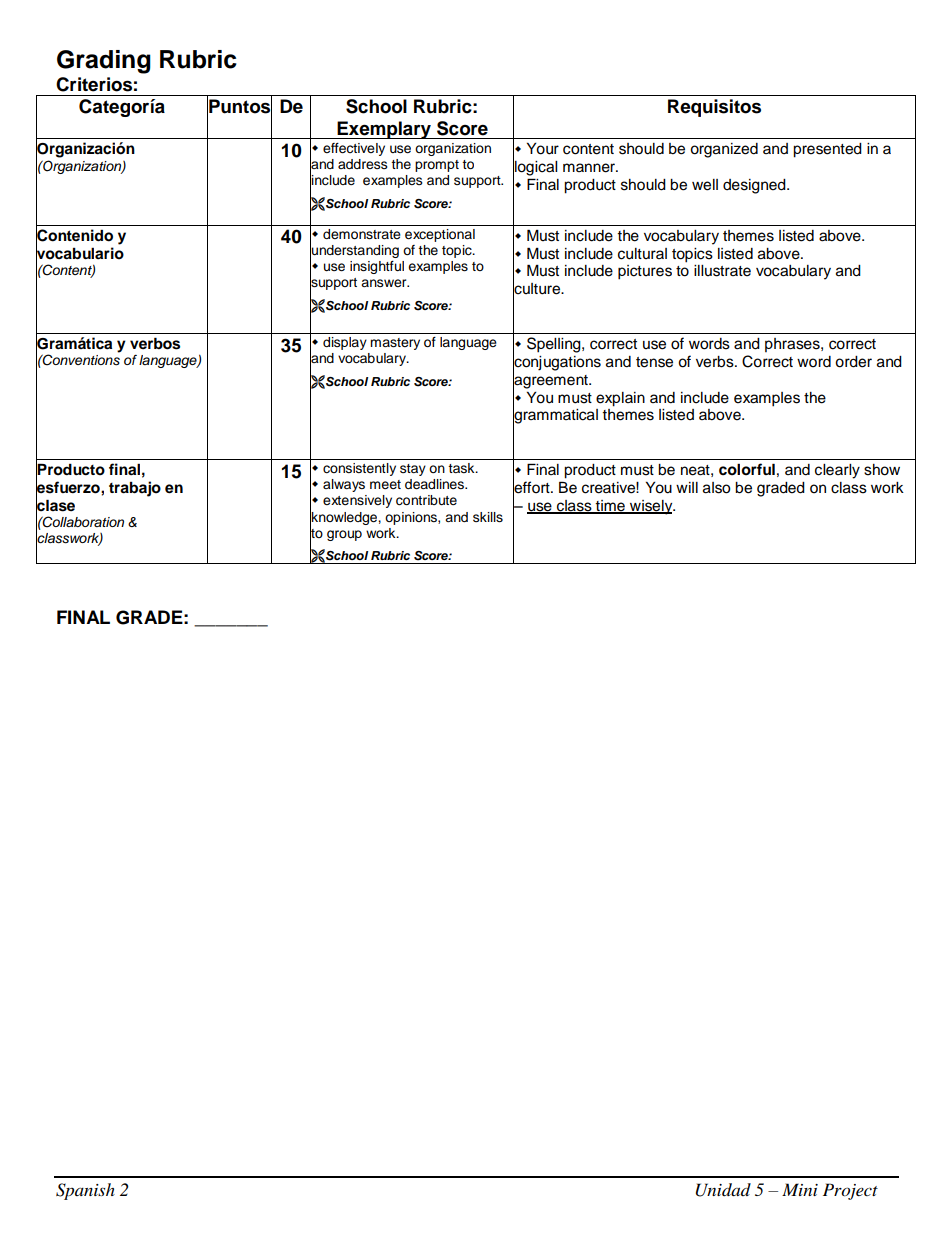  What do you see at coordinates (488, 517) in the screenshot?
I see `skills` at bounding box center [488, 517].
